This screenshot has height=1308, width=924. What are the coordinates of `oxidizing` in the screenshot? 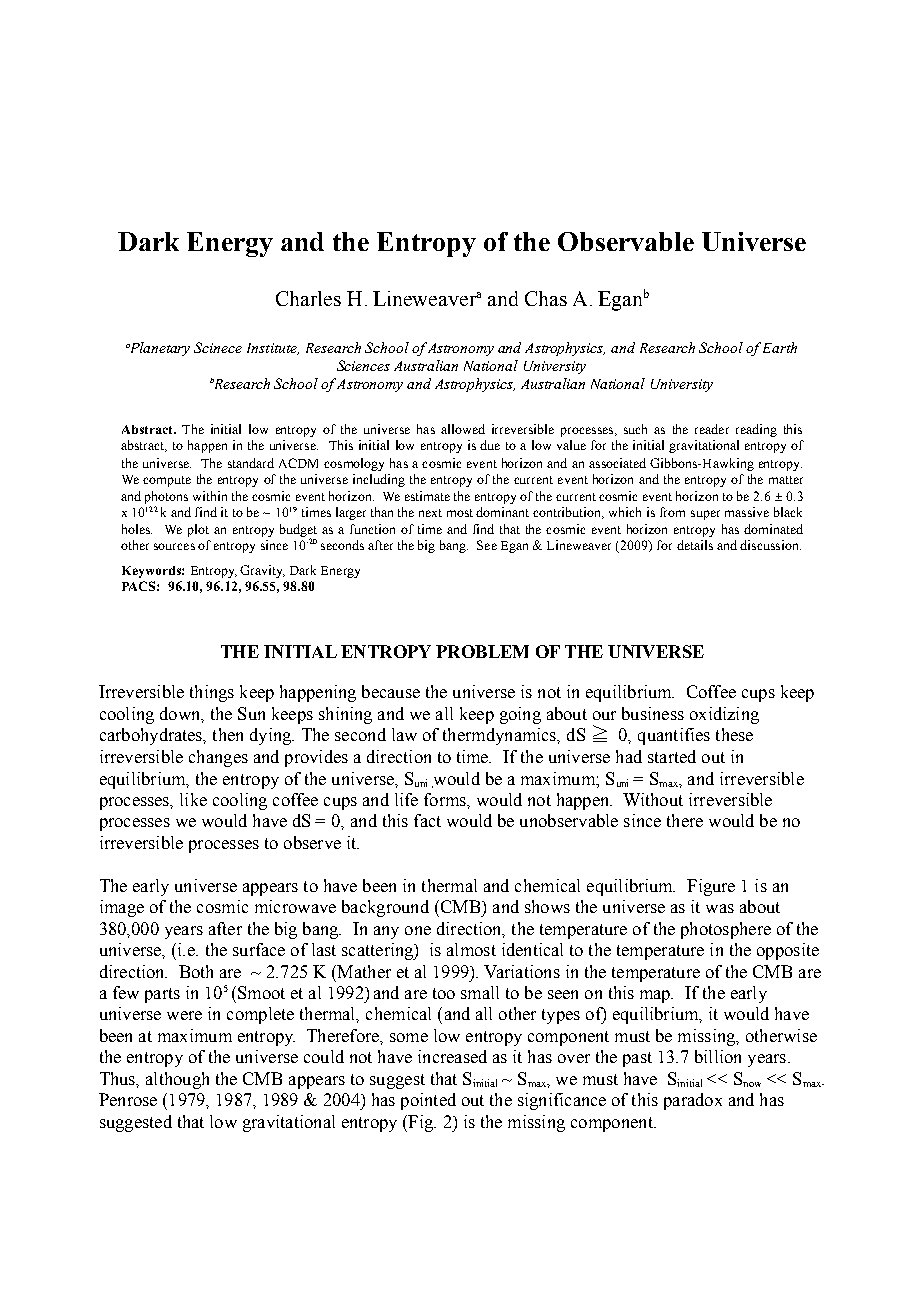 It's located at (724, 715).
